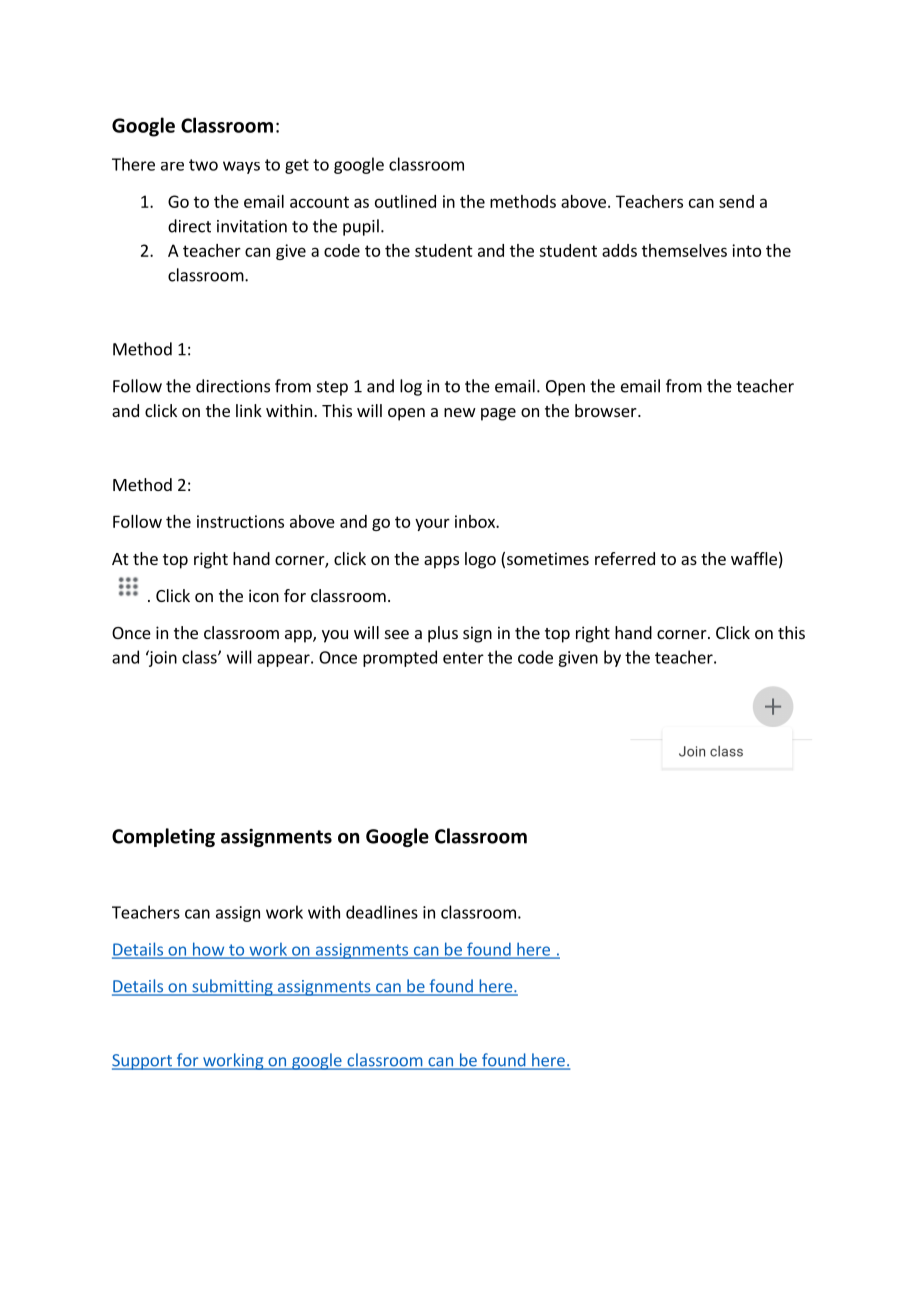 The width and height of the image is (924, 1308). What do you see at coordinates (240, 521) in the image?
I see `instructions` at bounding box center [240, 521].
